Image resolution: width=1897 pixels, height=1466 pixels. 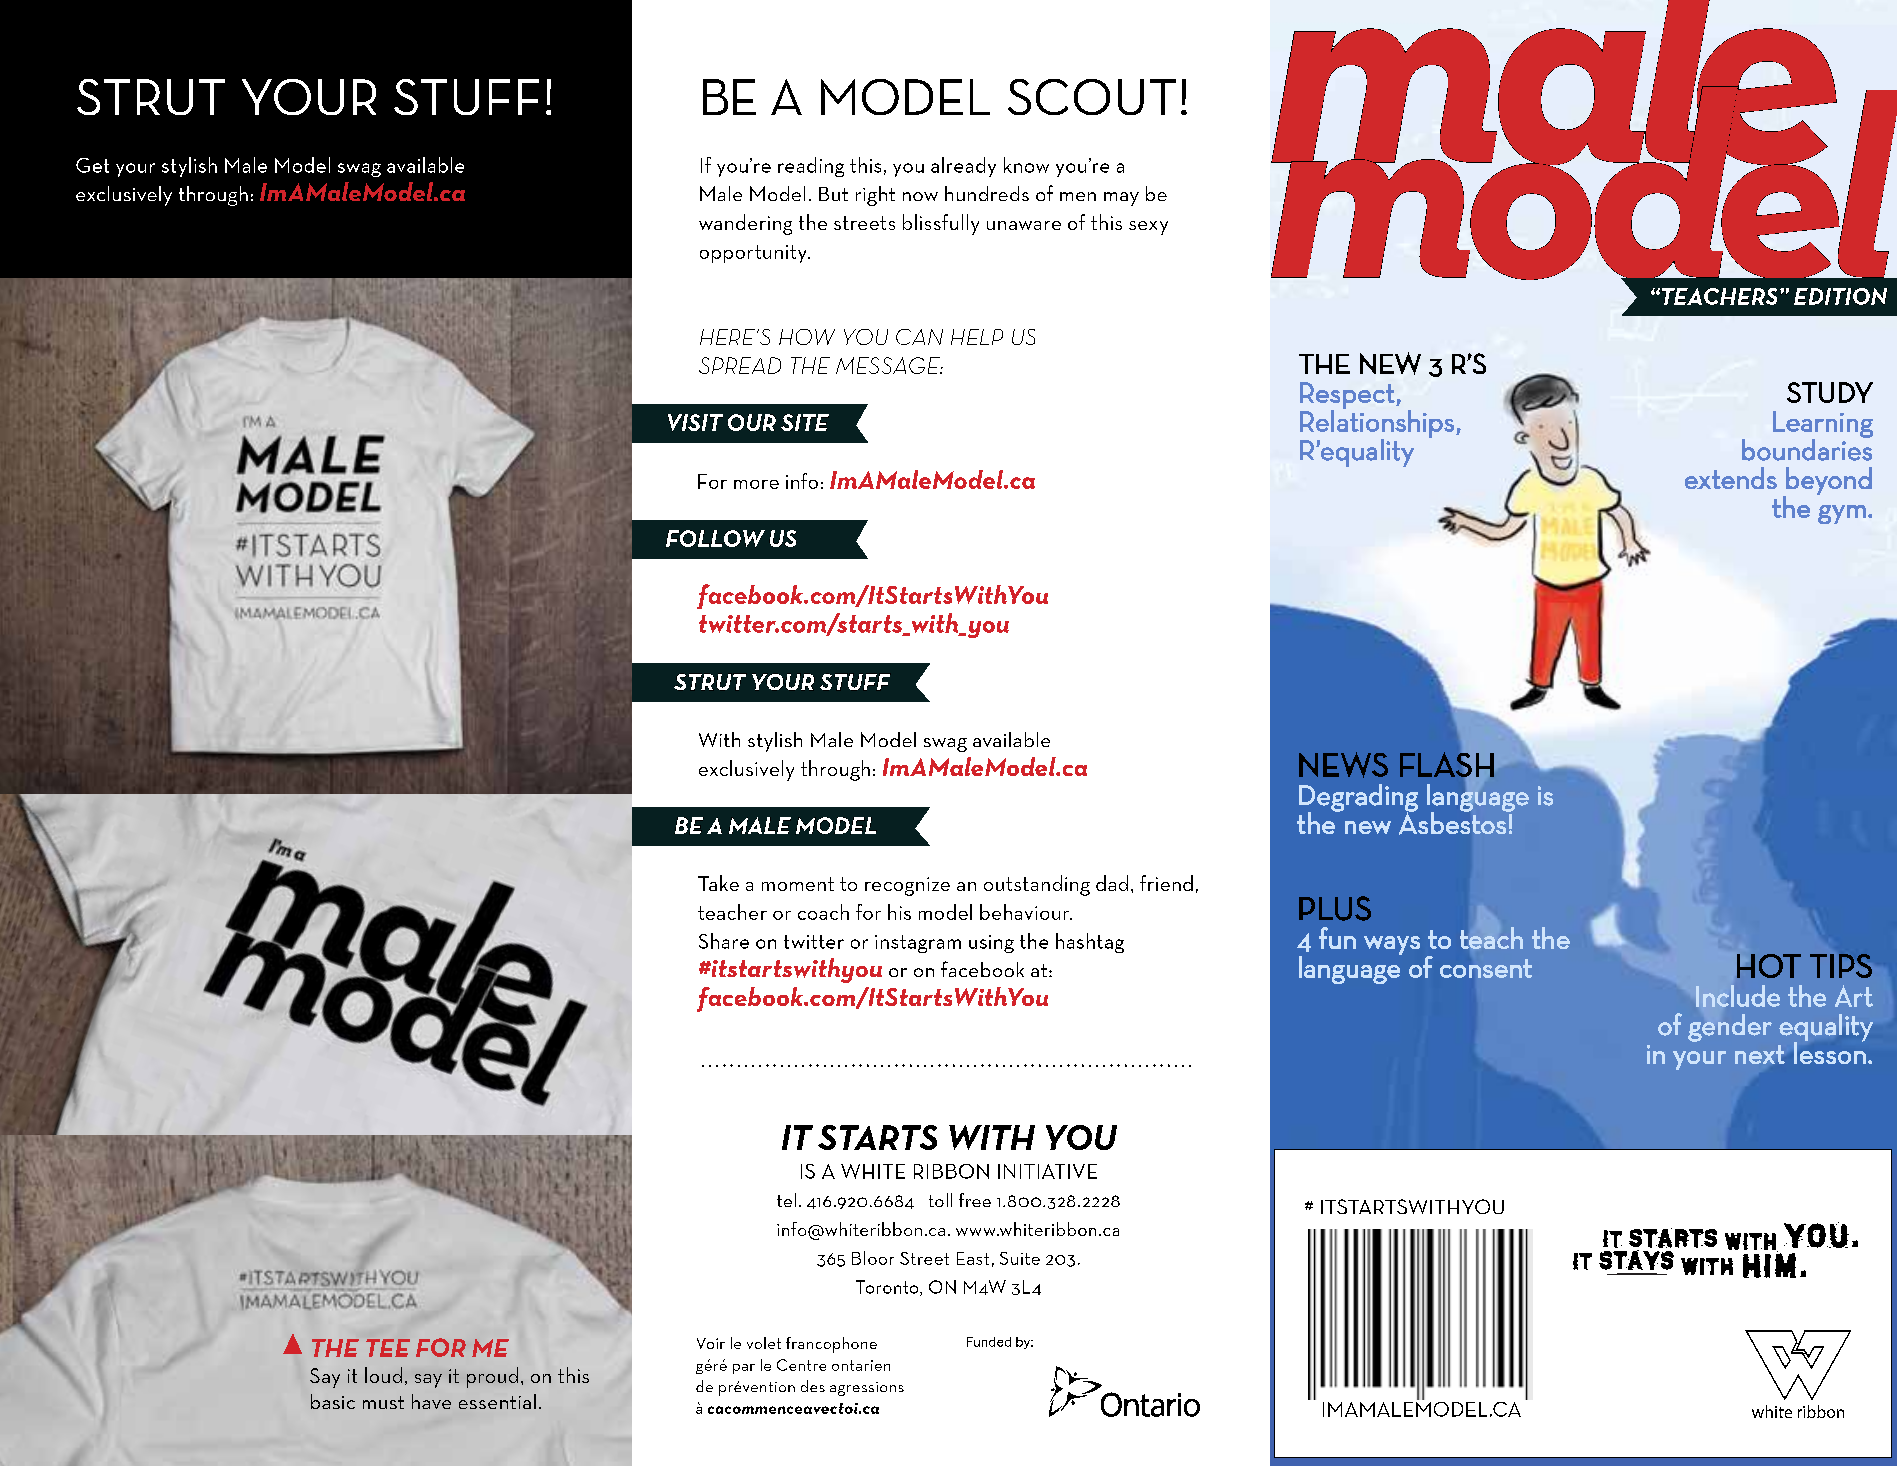 I want to click on already, so click(x=963, y=167).
